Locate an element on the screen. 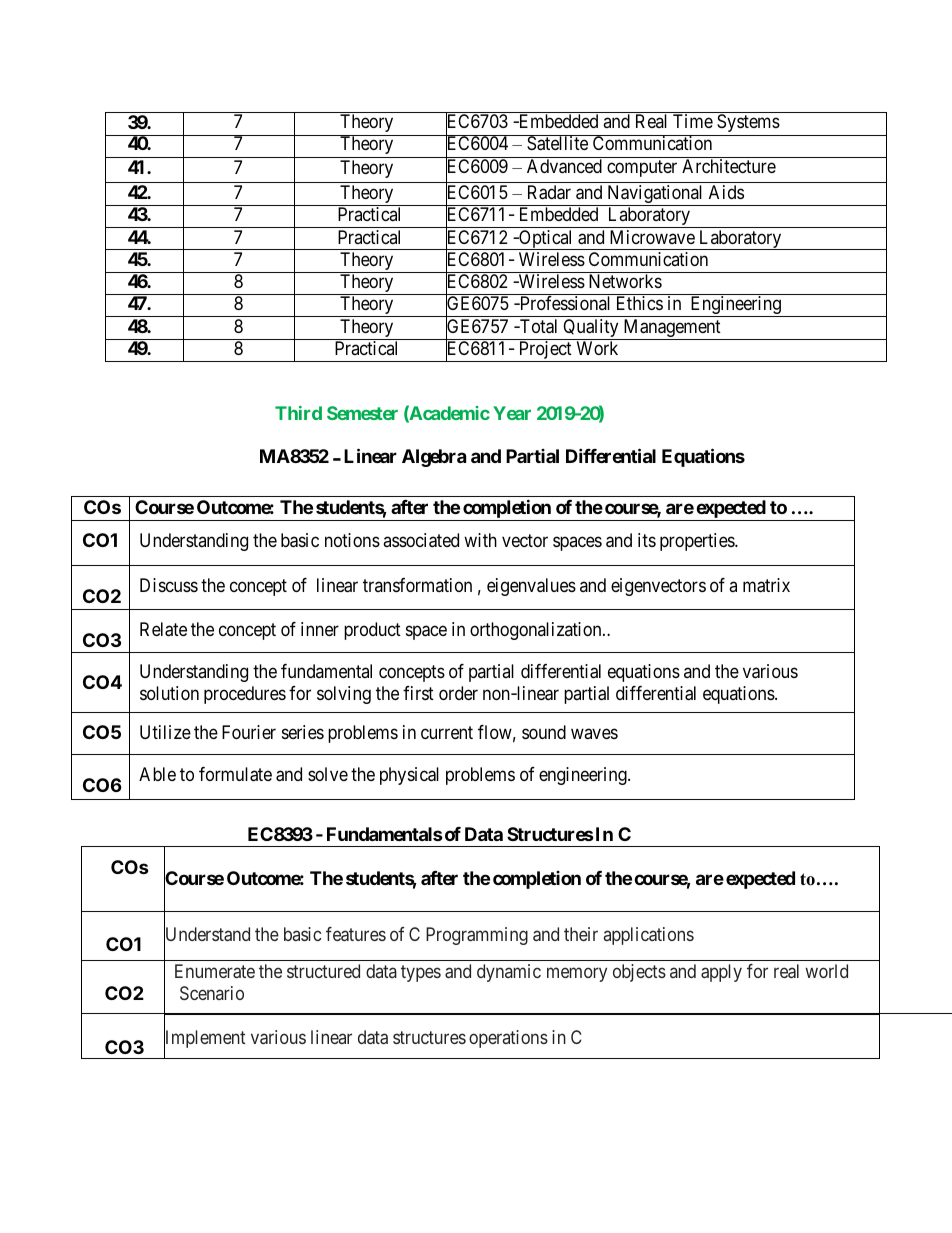 The image size is (952, 1233). operations is located at coordinates (508, 1039).
